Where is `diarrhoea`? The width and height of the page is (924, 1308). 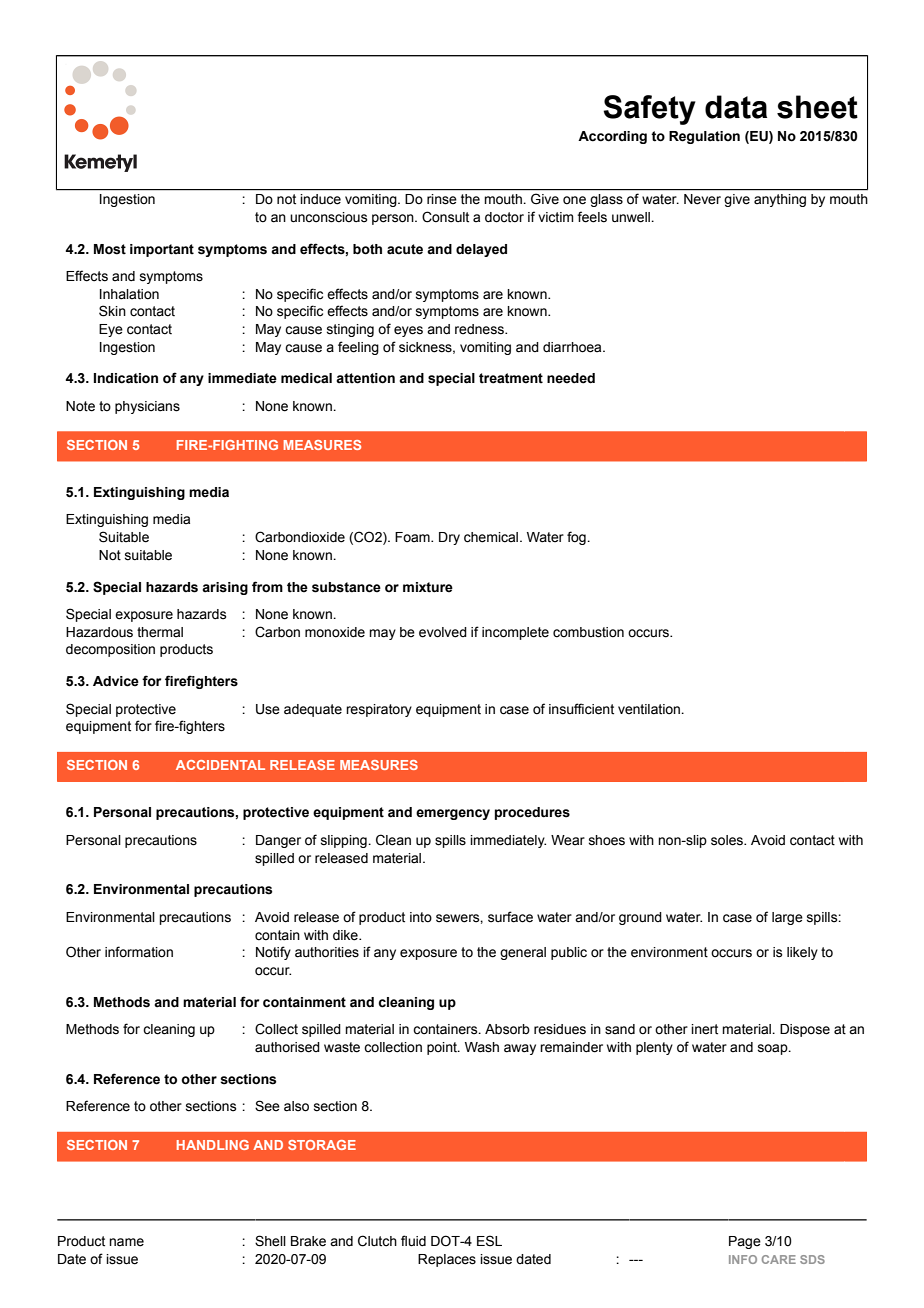 diarrhoea is located at coordinates (573, 347).
